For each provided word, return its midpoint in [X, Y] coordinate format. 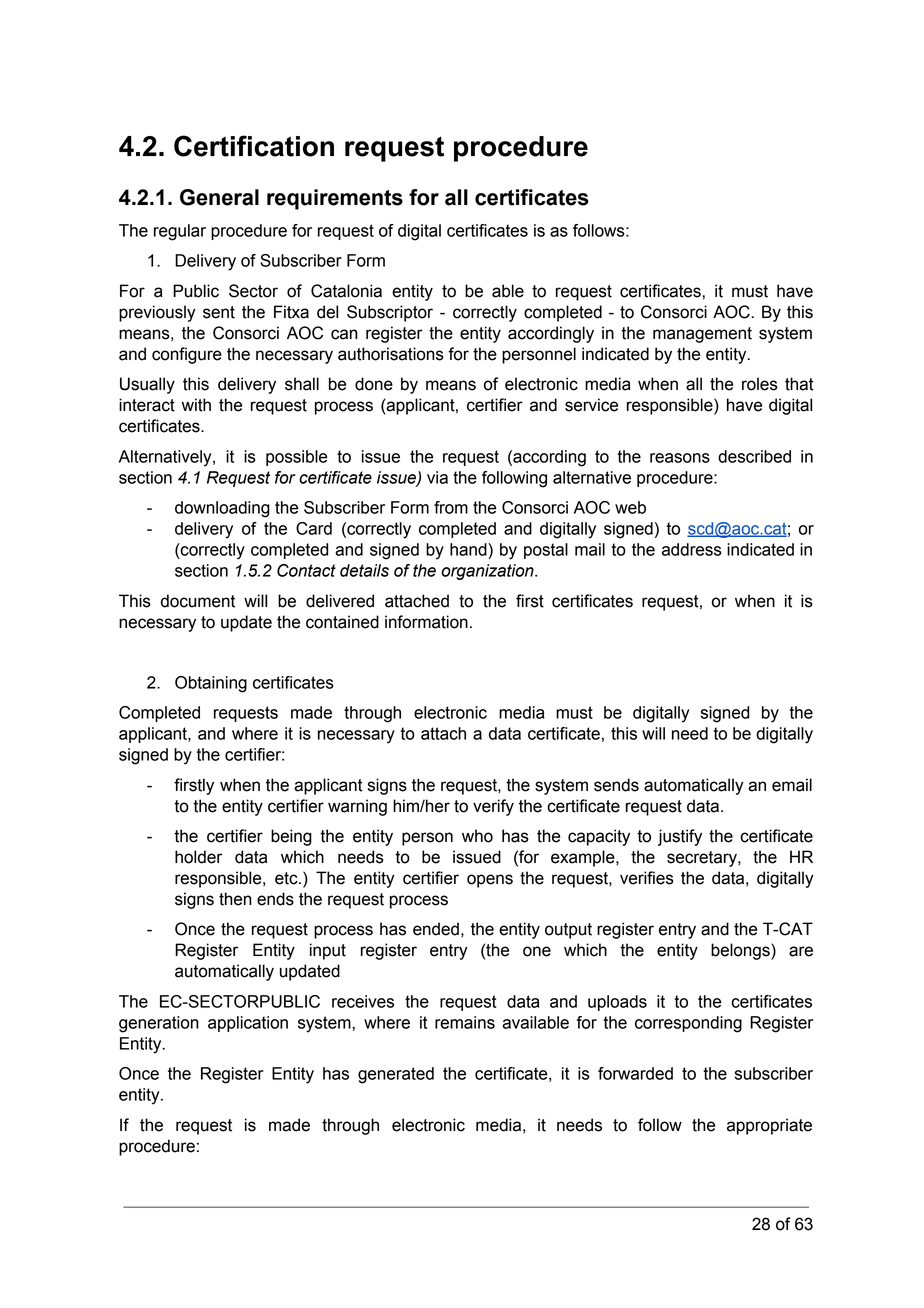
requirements [335, 199]
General [219, 197]
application [248, 1024]
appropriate [769, 1126]
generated [396, 1075]
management [702, 335]
